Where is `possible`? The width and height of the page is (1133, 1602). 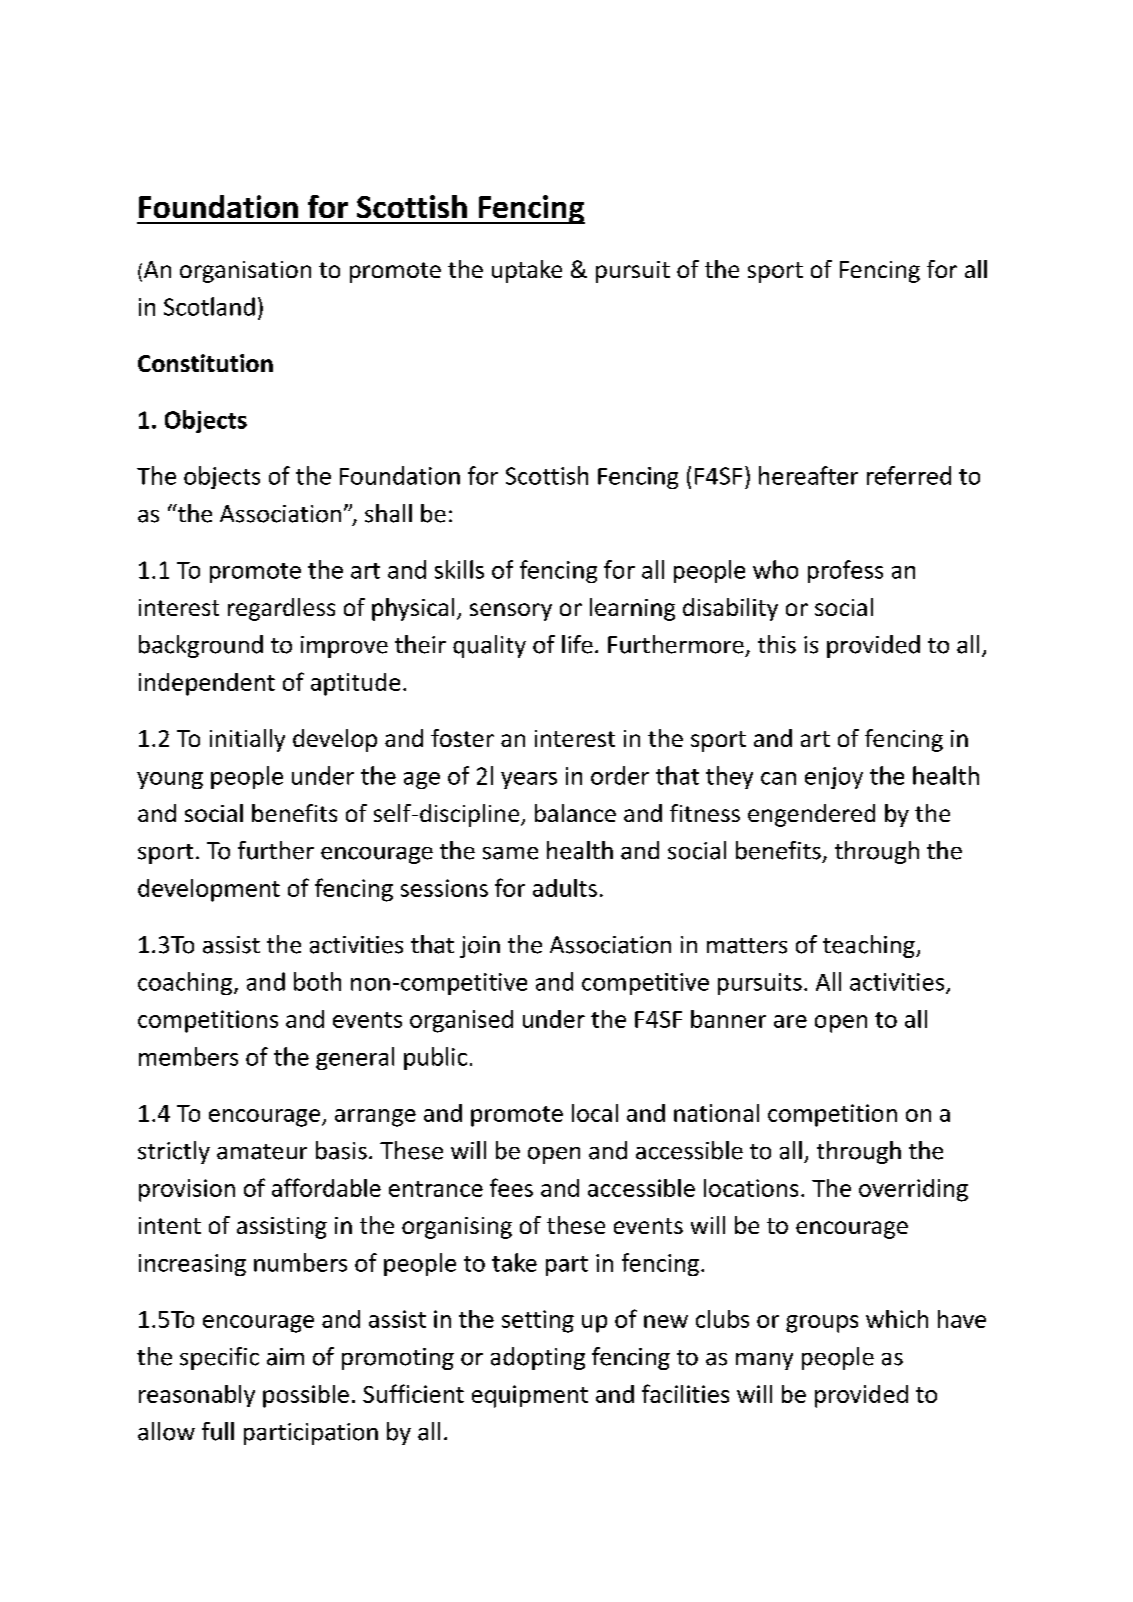 possible is located at coordinates (306, 1396).
